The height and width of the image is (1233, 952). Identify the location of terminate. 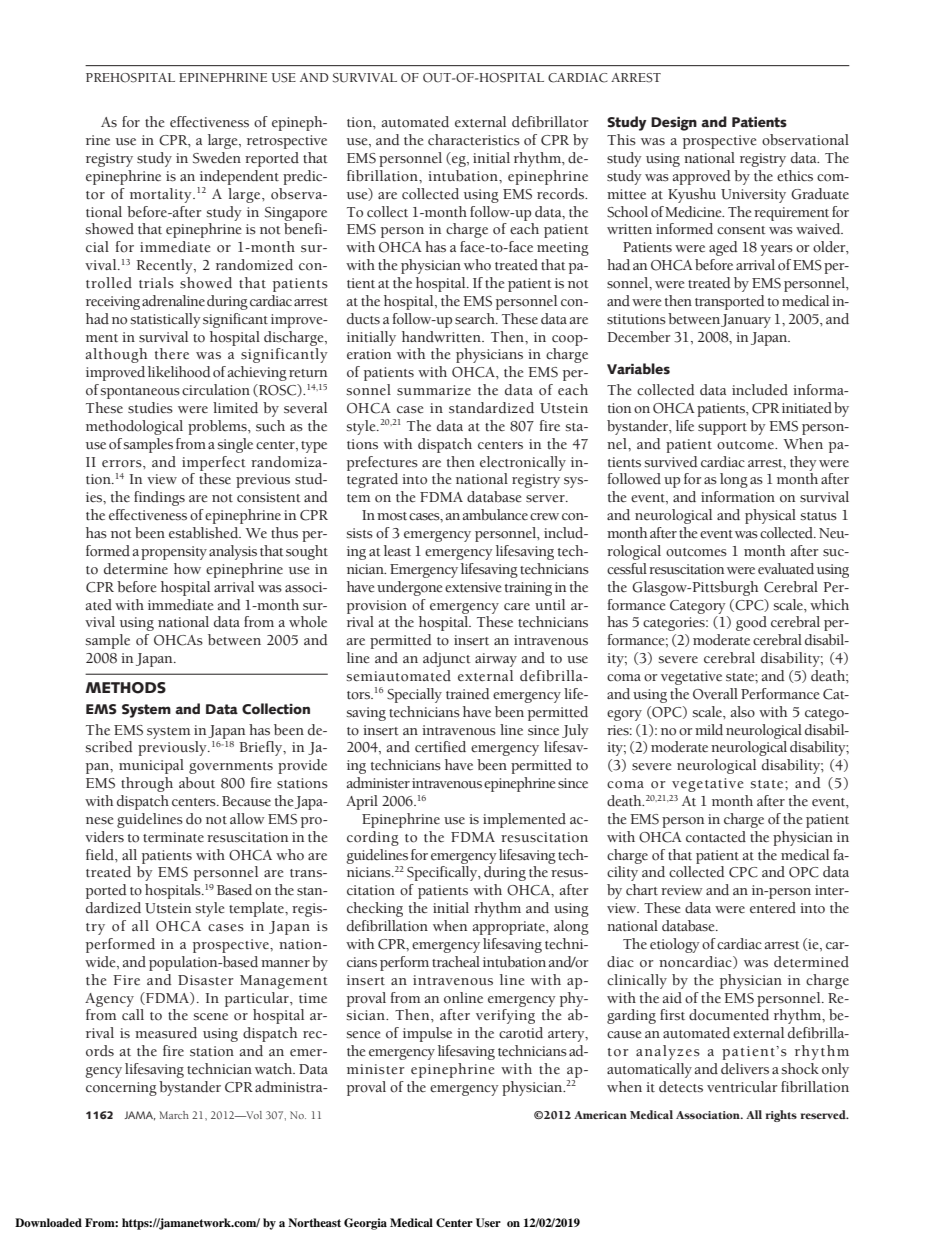
(173, 837).
